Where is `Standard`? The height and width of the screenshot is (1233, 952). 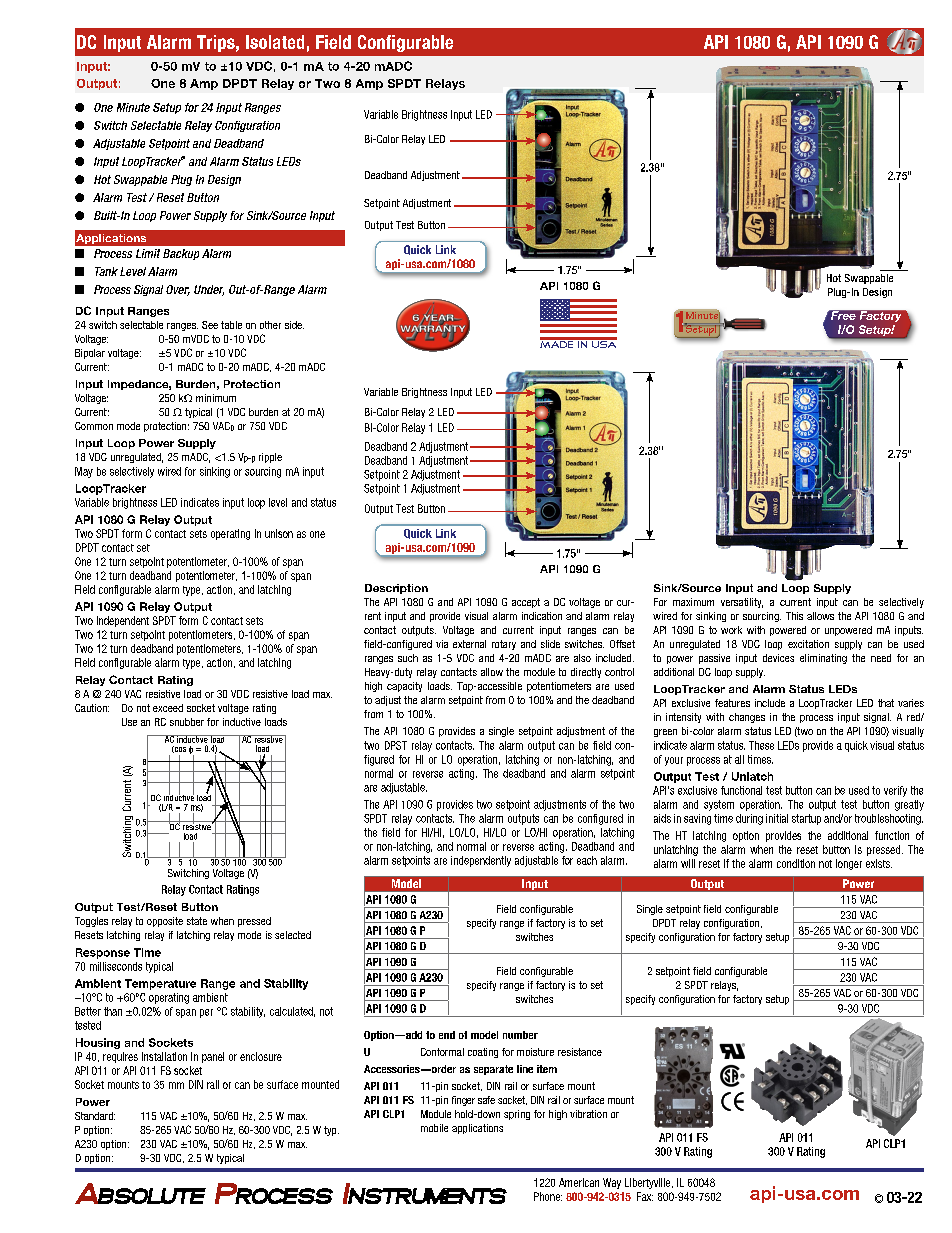 Standard is located at coordinates (95, 1116).
